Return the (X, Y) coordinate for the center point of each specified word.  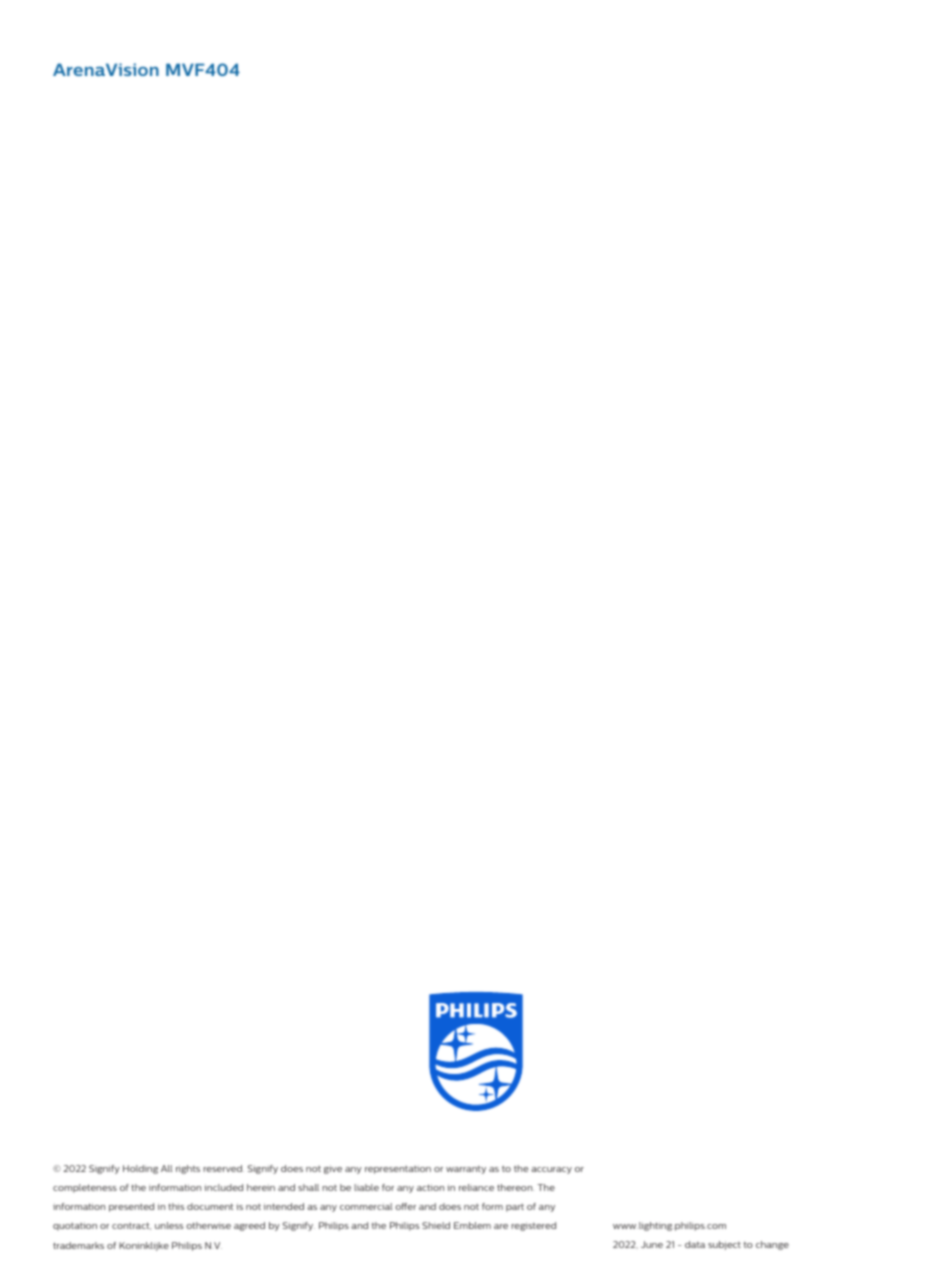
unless (169, 1225)
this (176, 1206)
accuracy (551, 1170)
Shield (436, 1225)
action (430, 1187)
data (695, 1244)
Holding (140, 1169)
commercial (366, 1206)
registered (533, 1226)
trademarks (78, 1245)
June (652, 1244)
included (223, 1187)
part (515, 1208)
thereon (515, 1187)
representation (398, 1169)
